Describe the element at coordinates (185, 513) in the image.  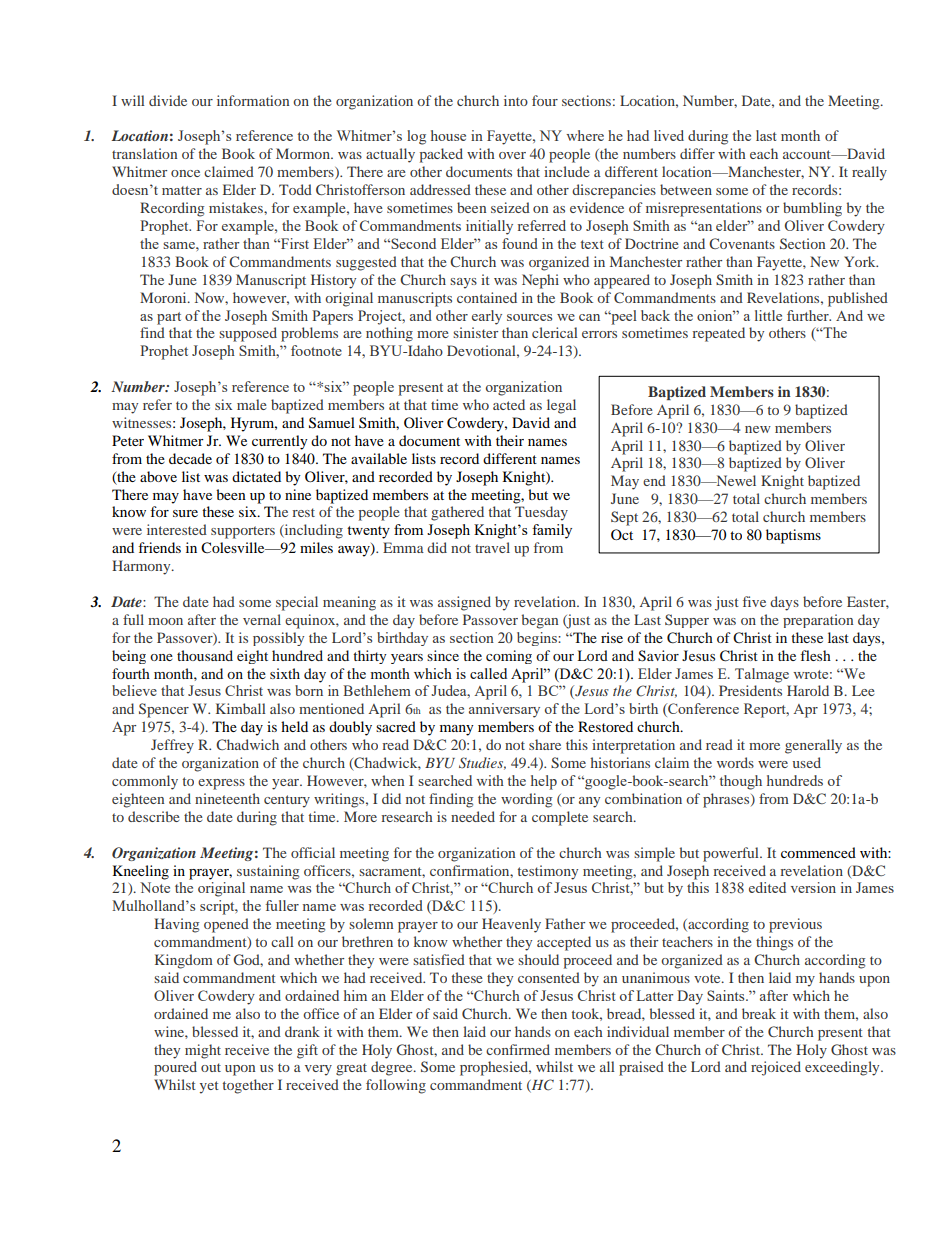
I see `sure` at that location.
